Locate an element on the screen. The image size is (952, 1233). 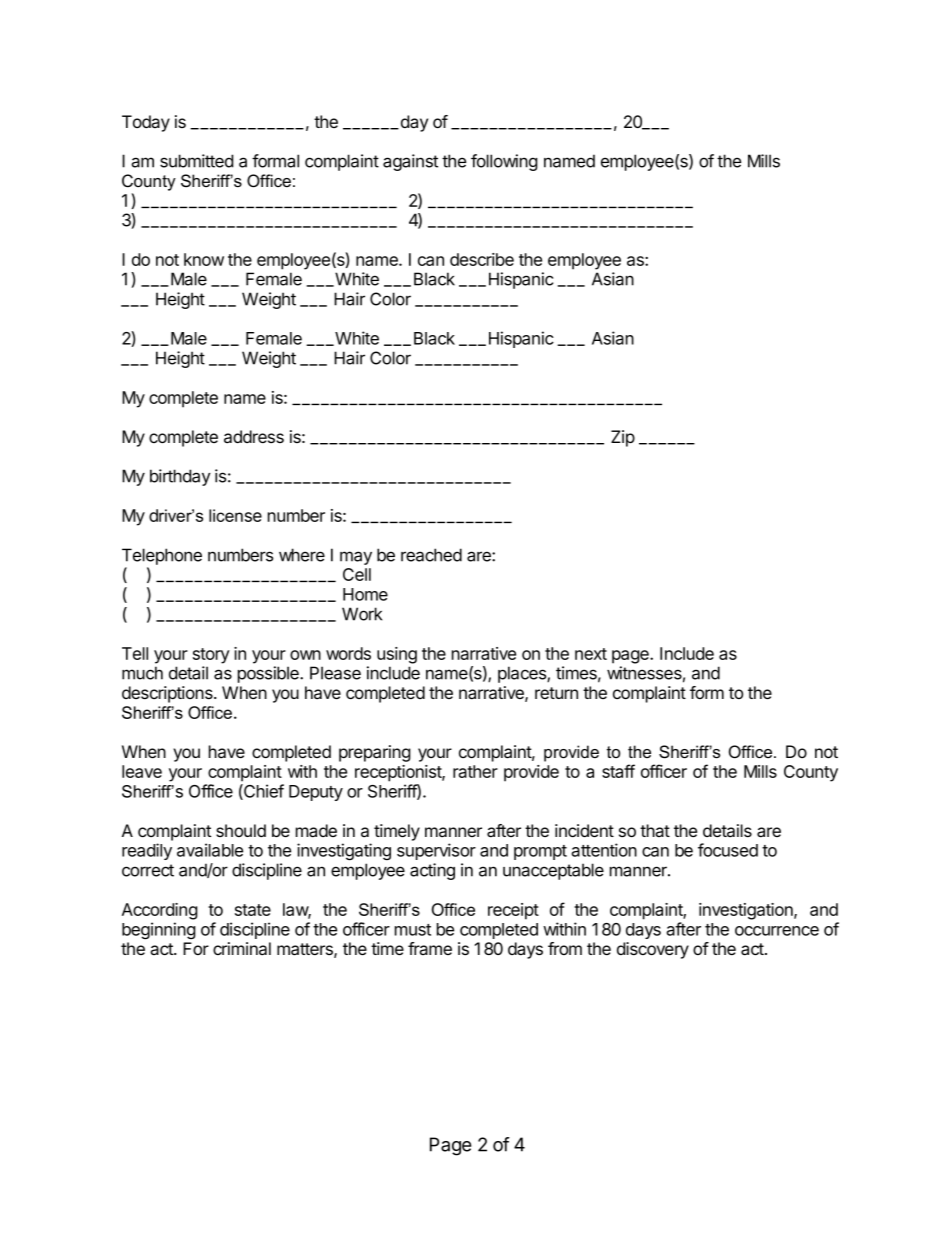
investigation is located at coordinates (747, 911).
